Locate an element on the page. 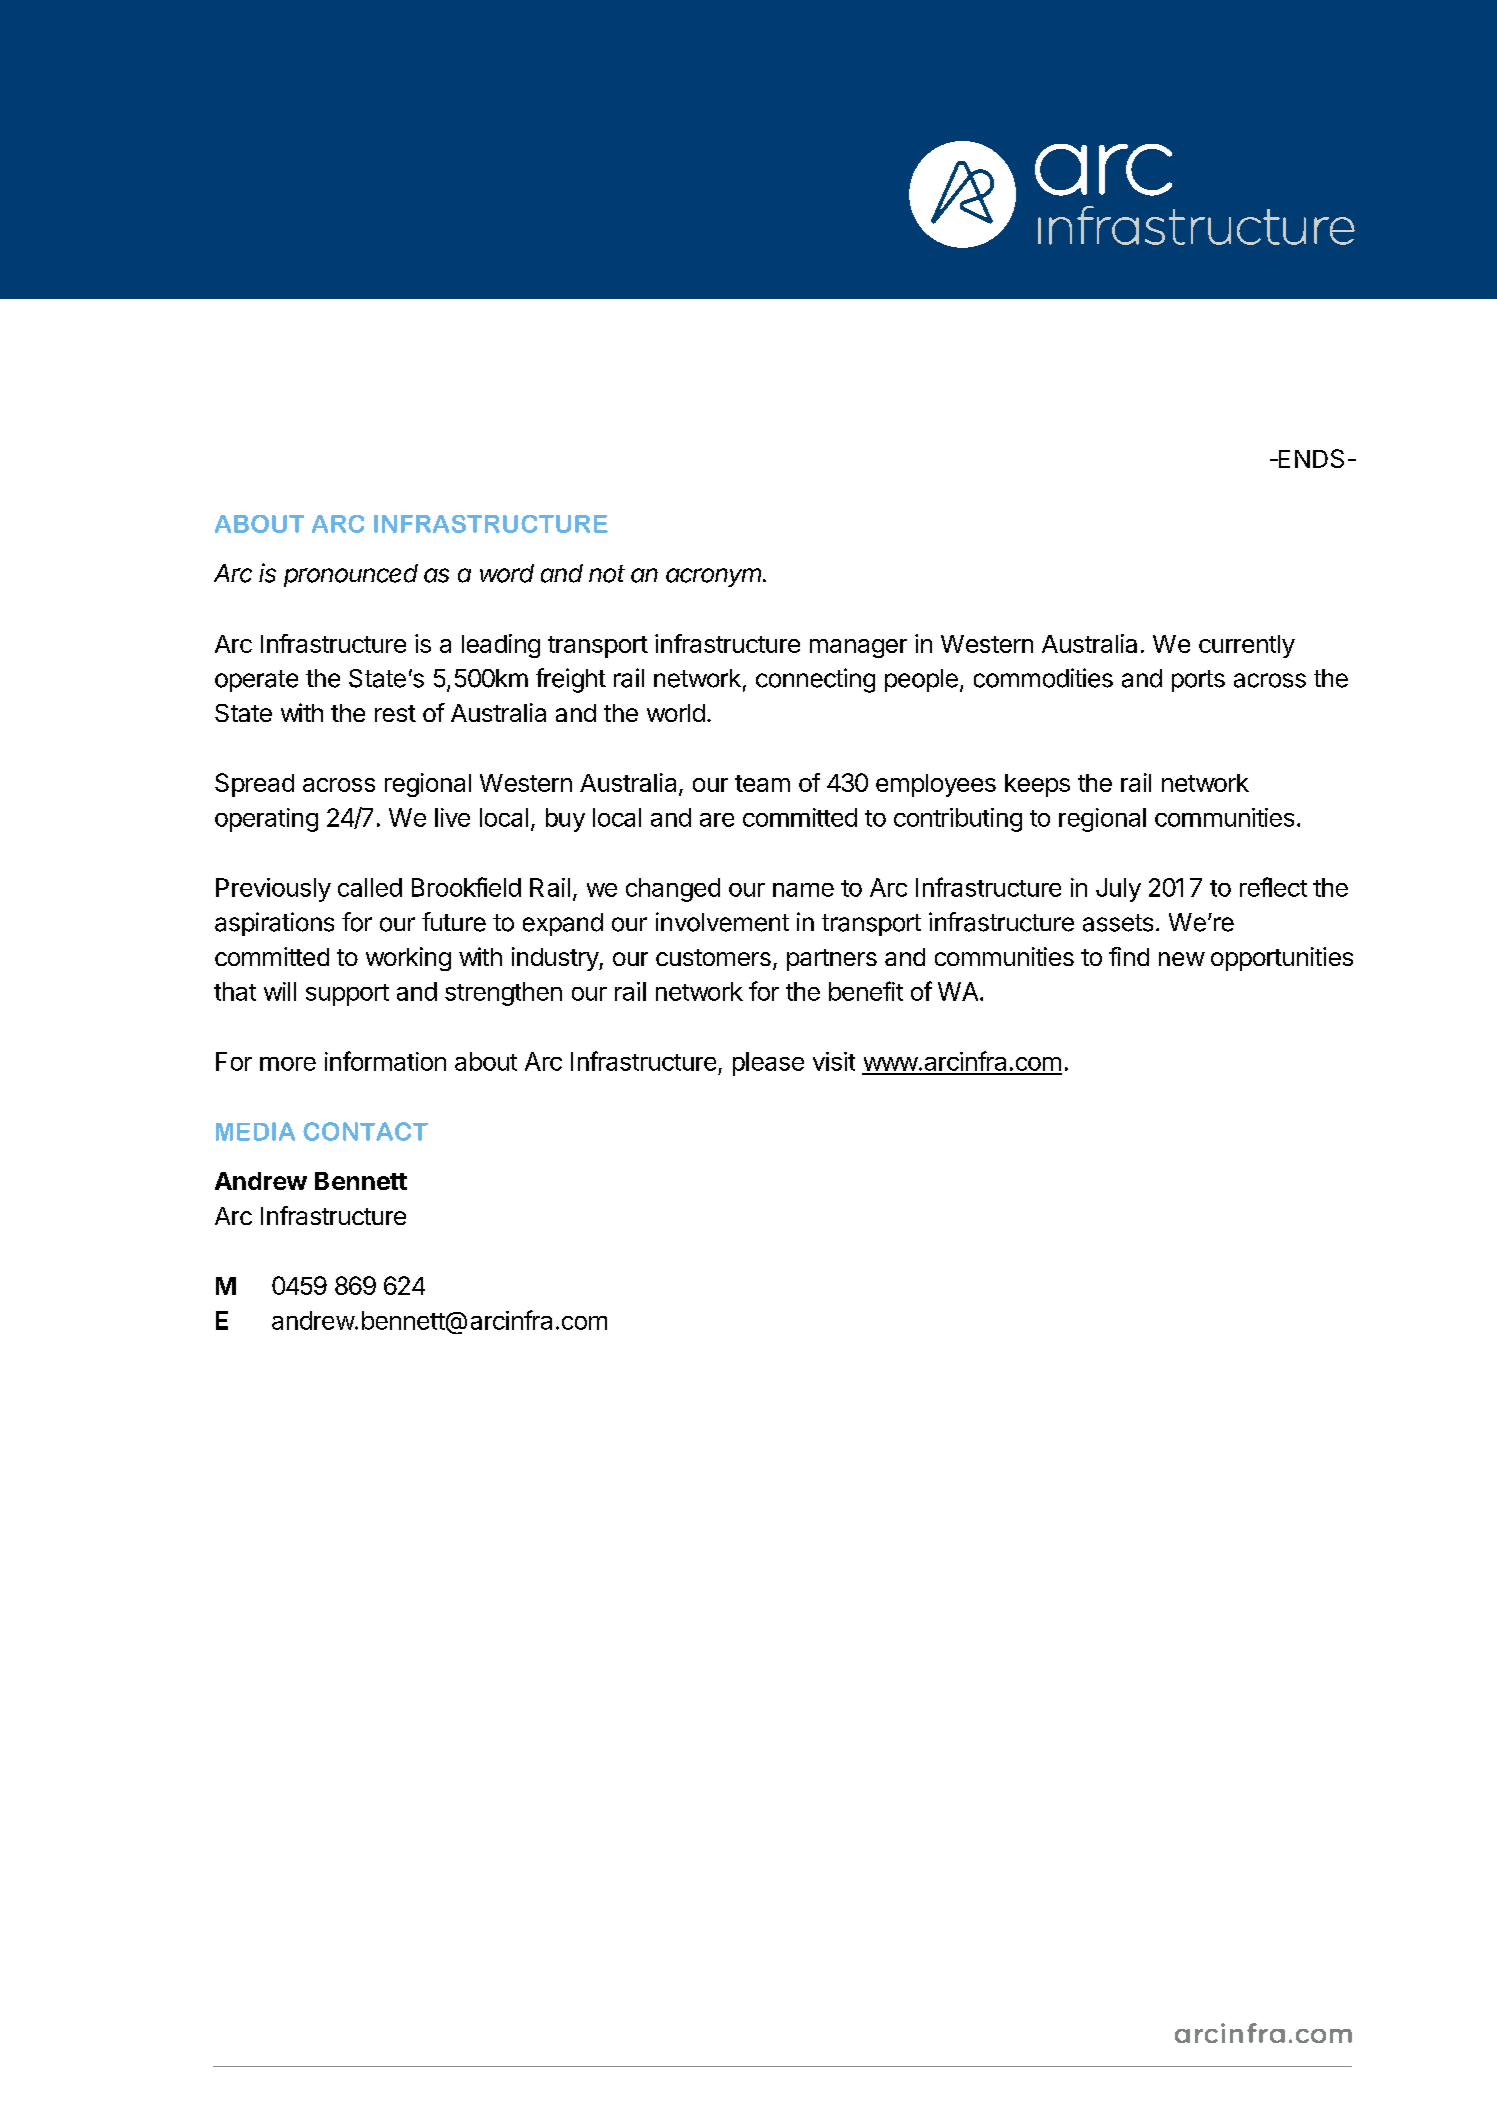 The image size is (1497, 2117). team is located at coordinates (762, 783).
